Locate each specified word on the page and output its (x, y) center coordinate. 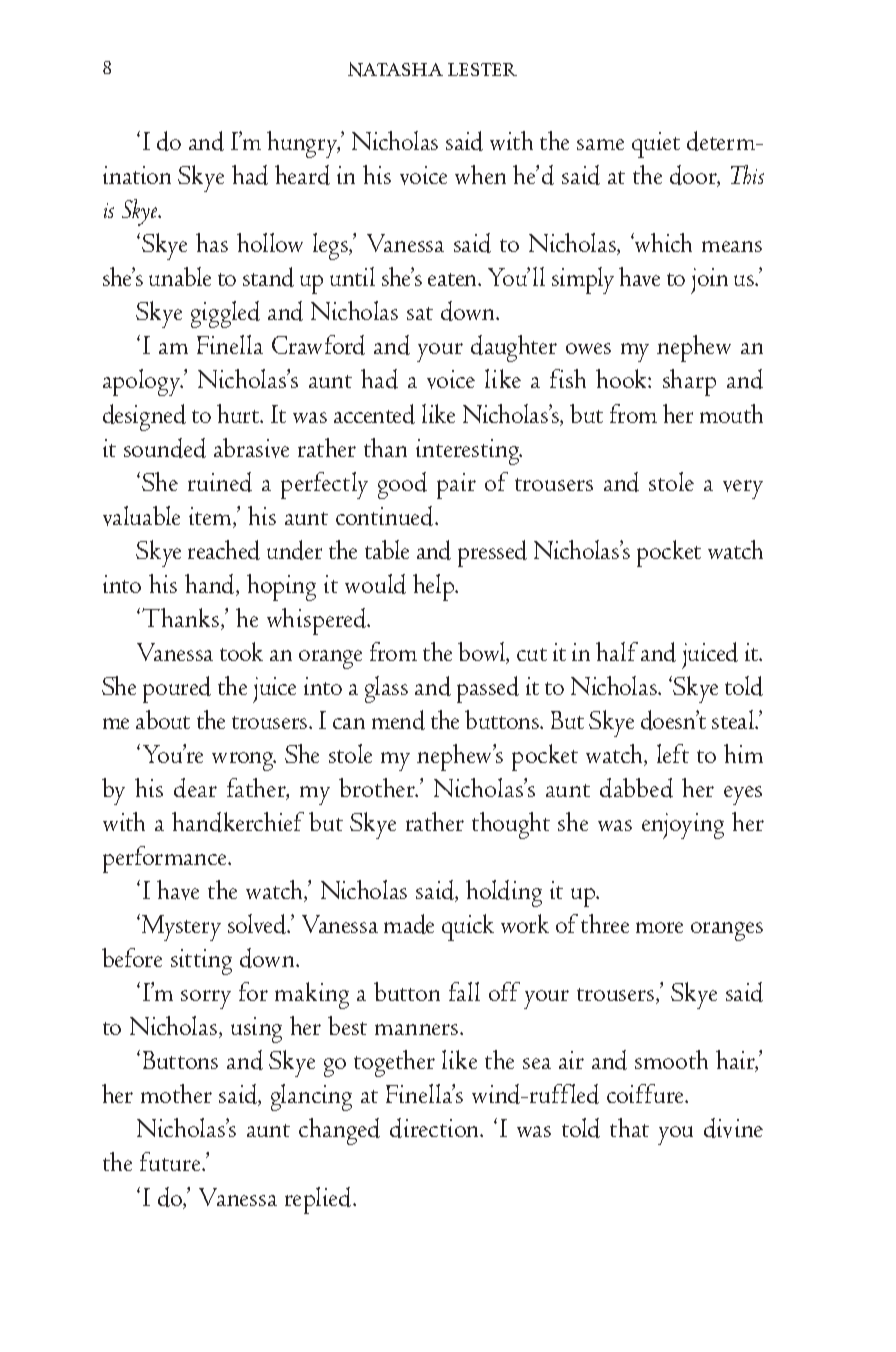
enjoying (683, 826)
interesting (469, 452)
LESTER (482, 69)
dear (195, 788)
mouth (731, 413)
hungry (303, 144)
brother (378, 787)
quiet (656, 145)
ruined (220, 482)
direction (436, 1128)
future (171, 1161)
